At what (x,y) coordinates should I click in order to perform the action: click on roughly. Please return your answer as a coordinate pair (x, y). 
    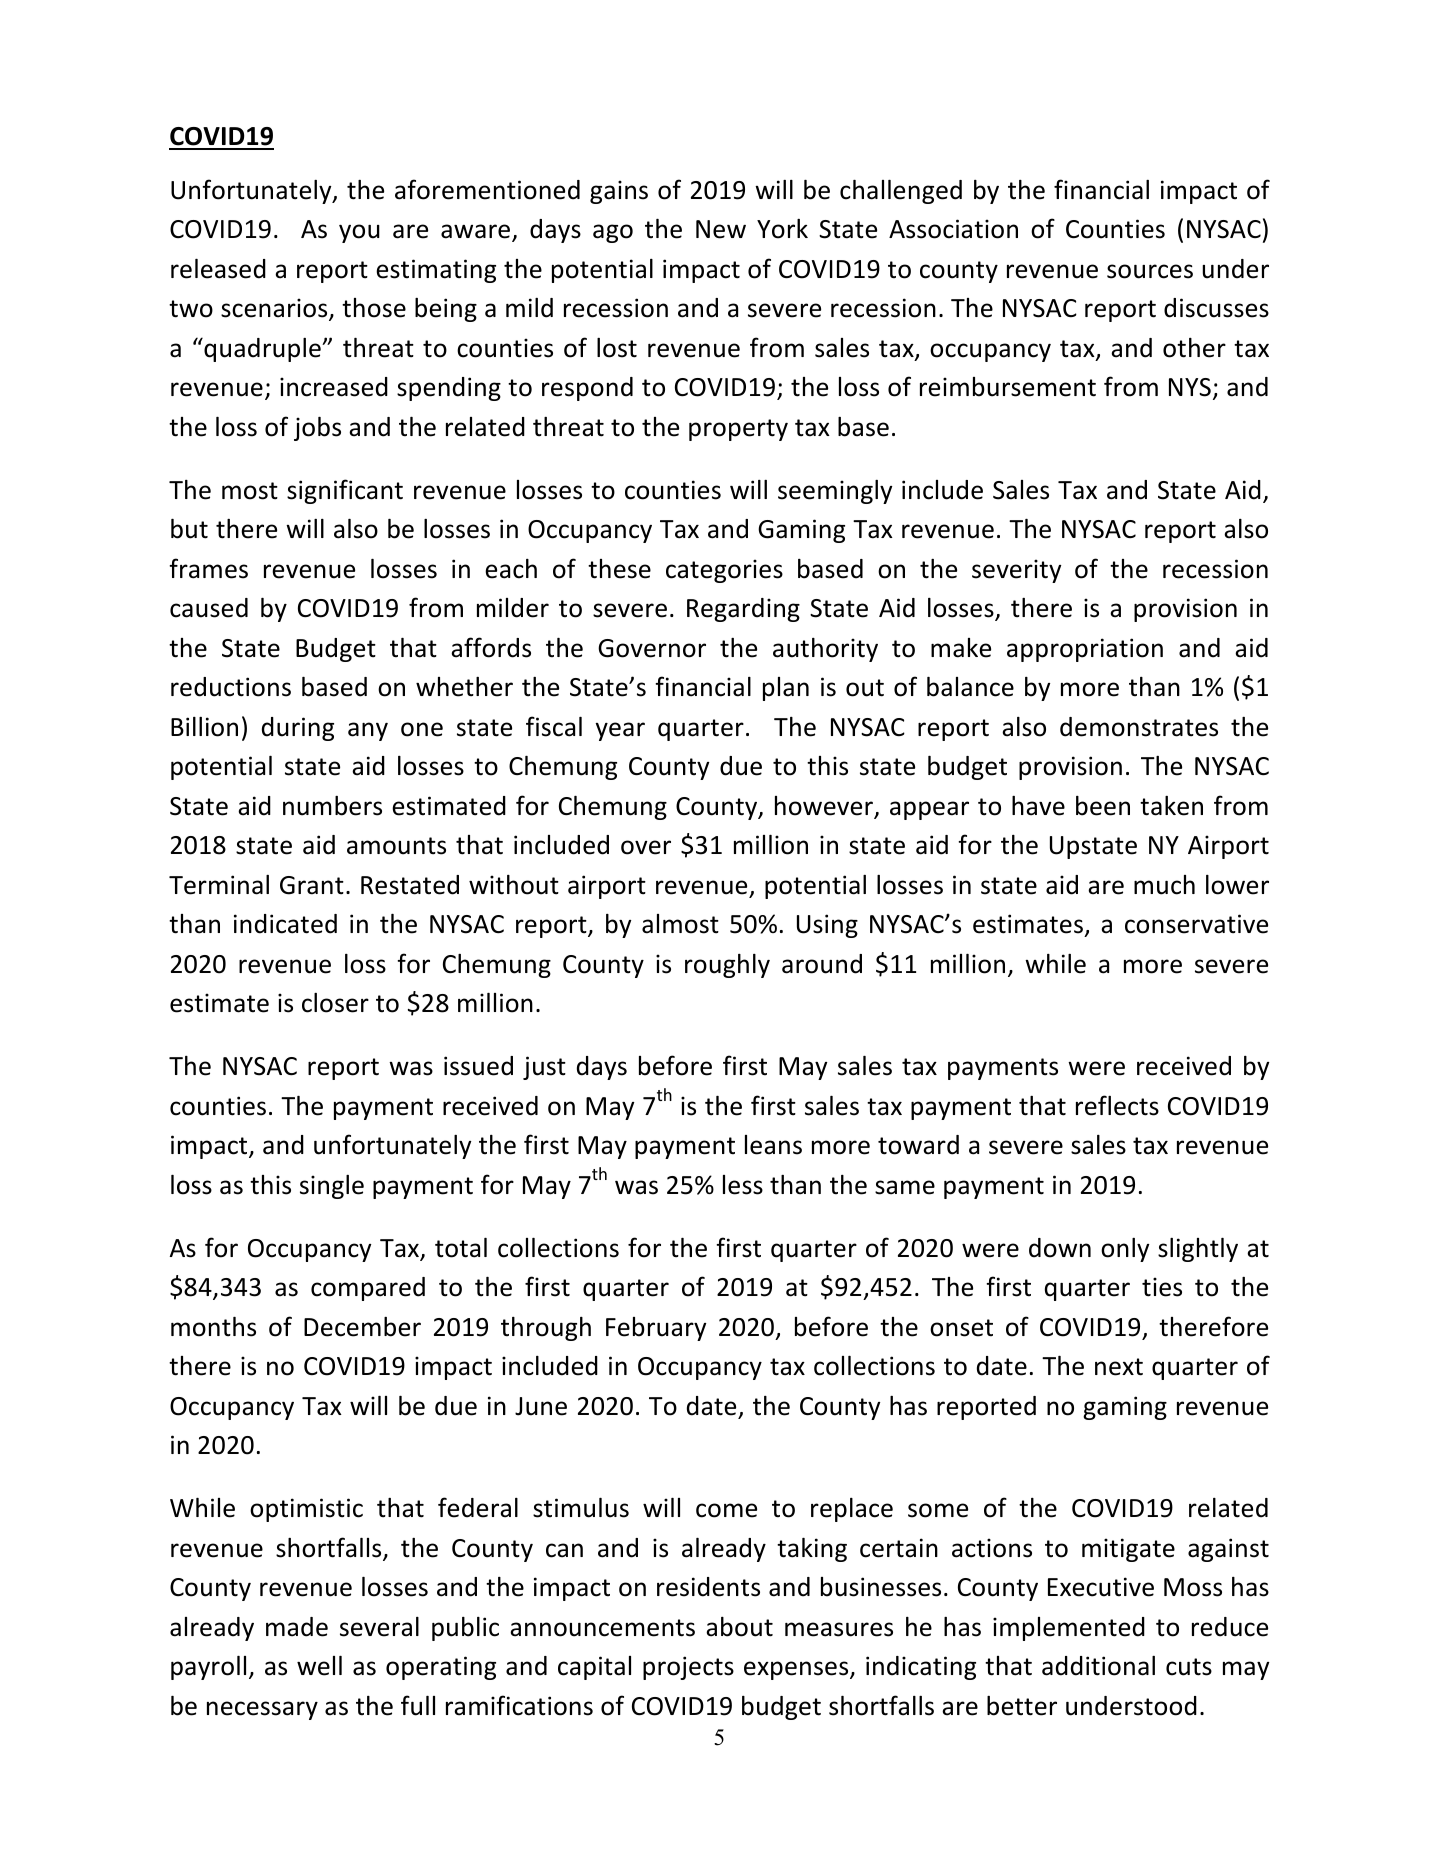
    Looking at the image, I should click on (727, 966).
